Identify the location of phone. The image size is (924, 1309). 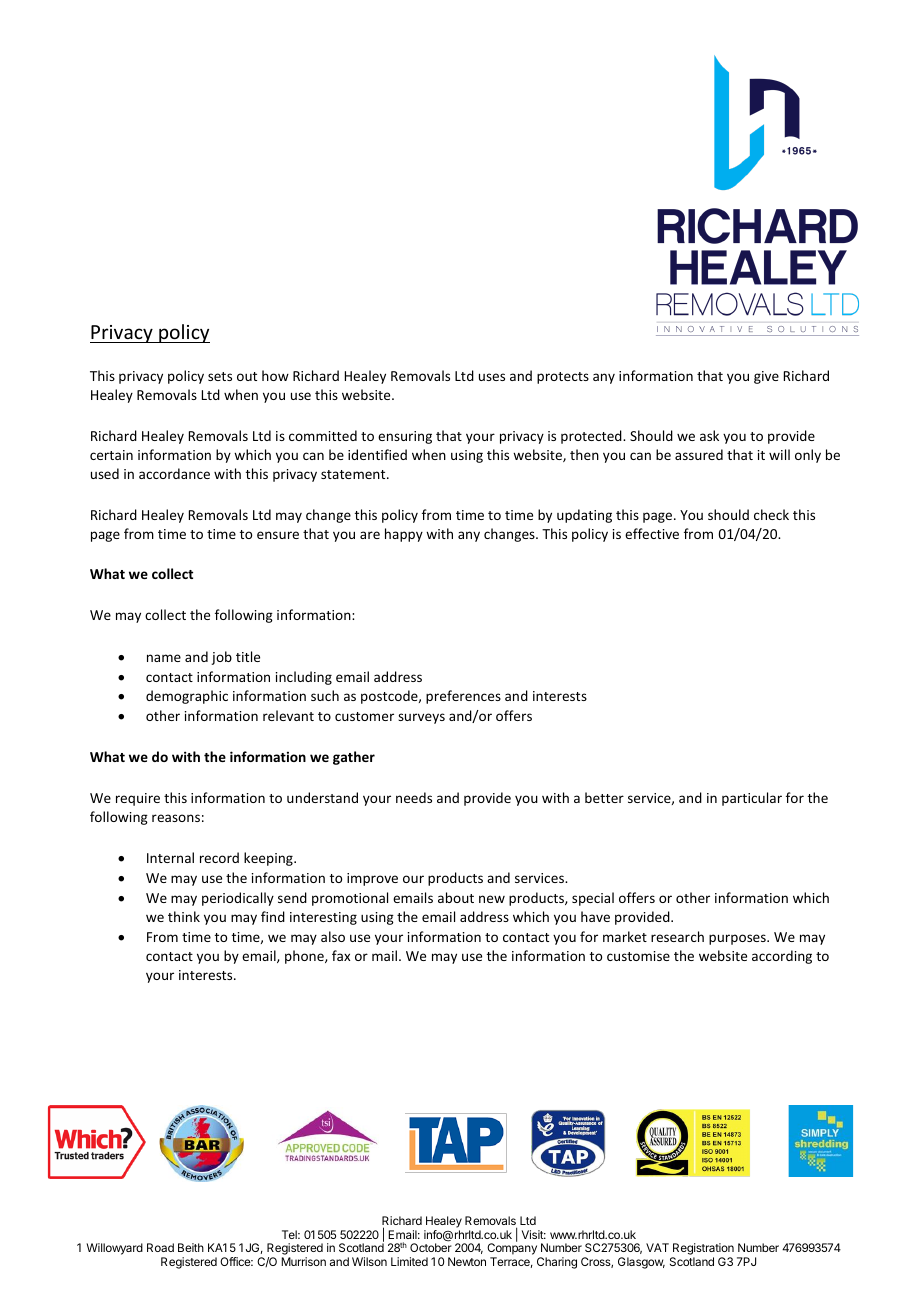
(305, 957).
